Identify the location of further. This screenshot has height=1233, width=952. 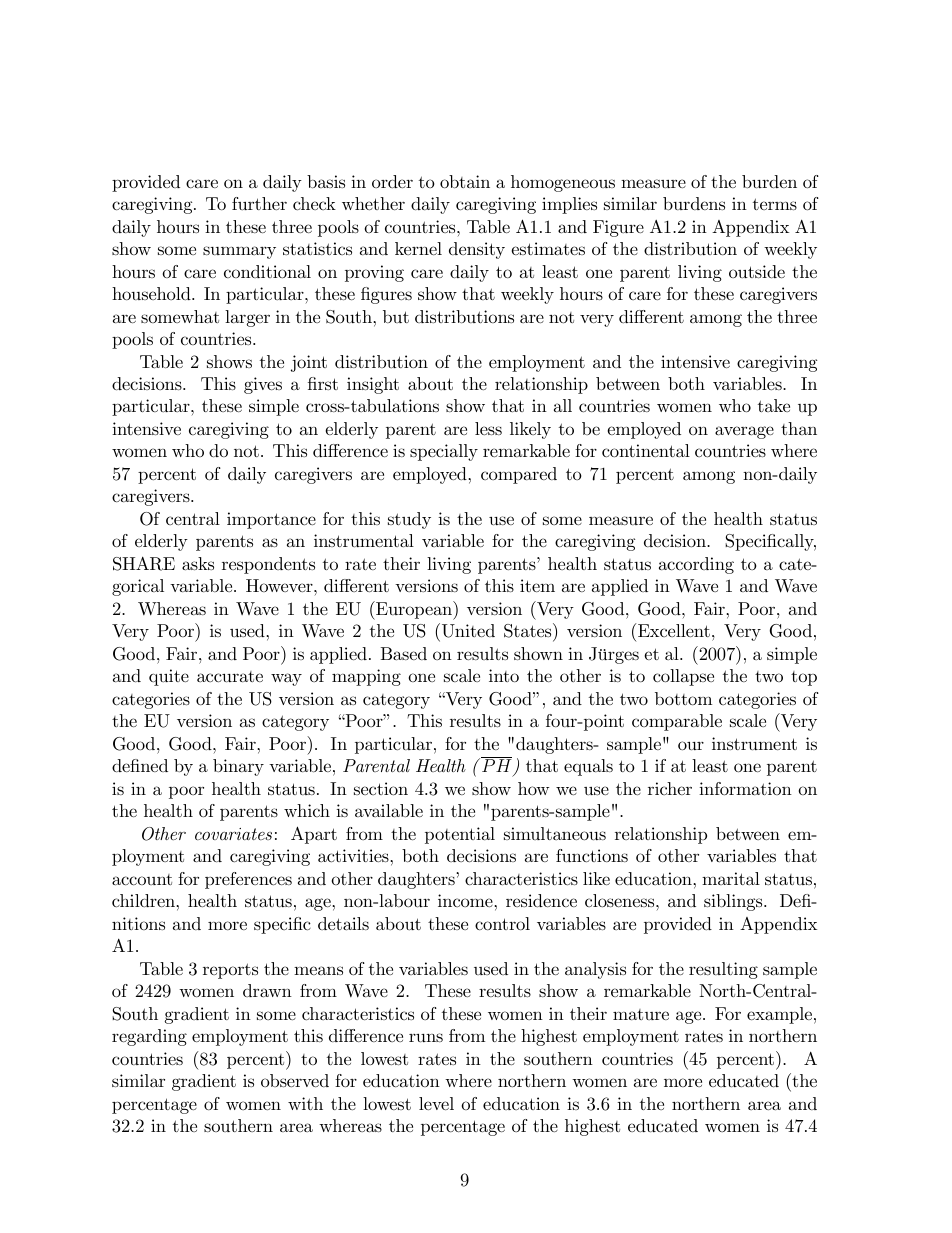
(259, 203).
